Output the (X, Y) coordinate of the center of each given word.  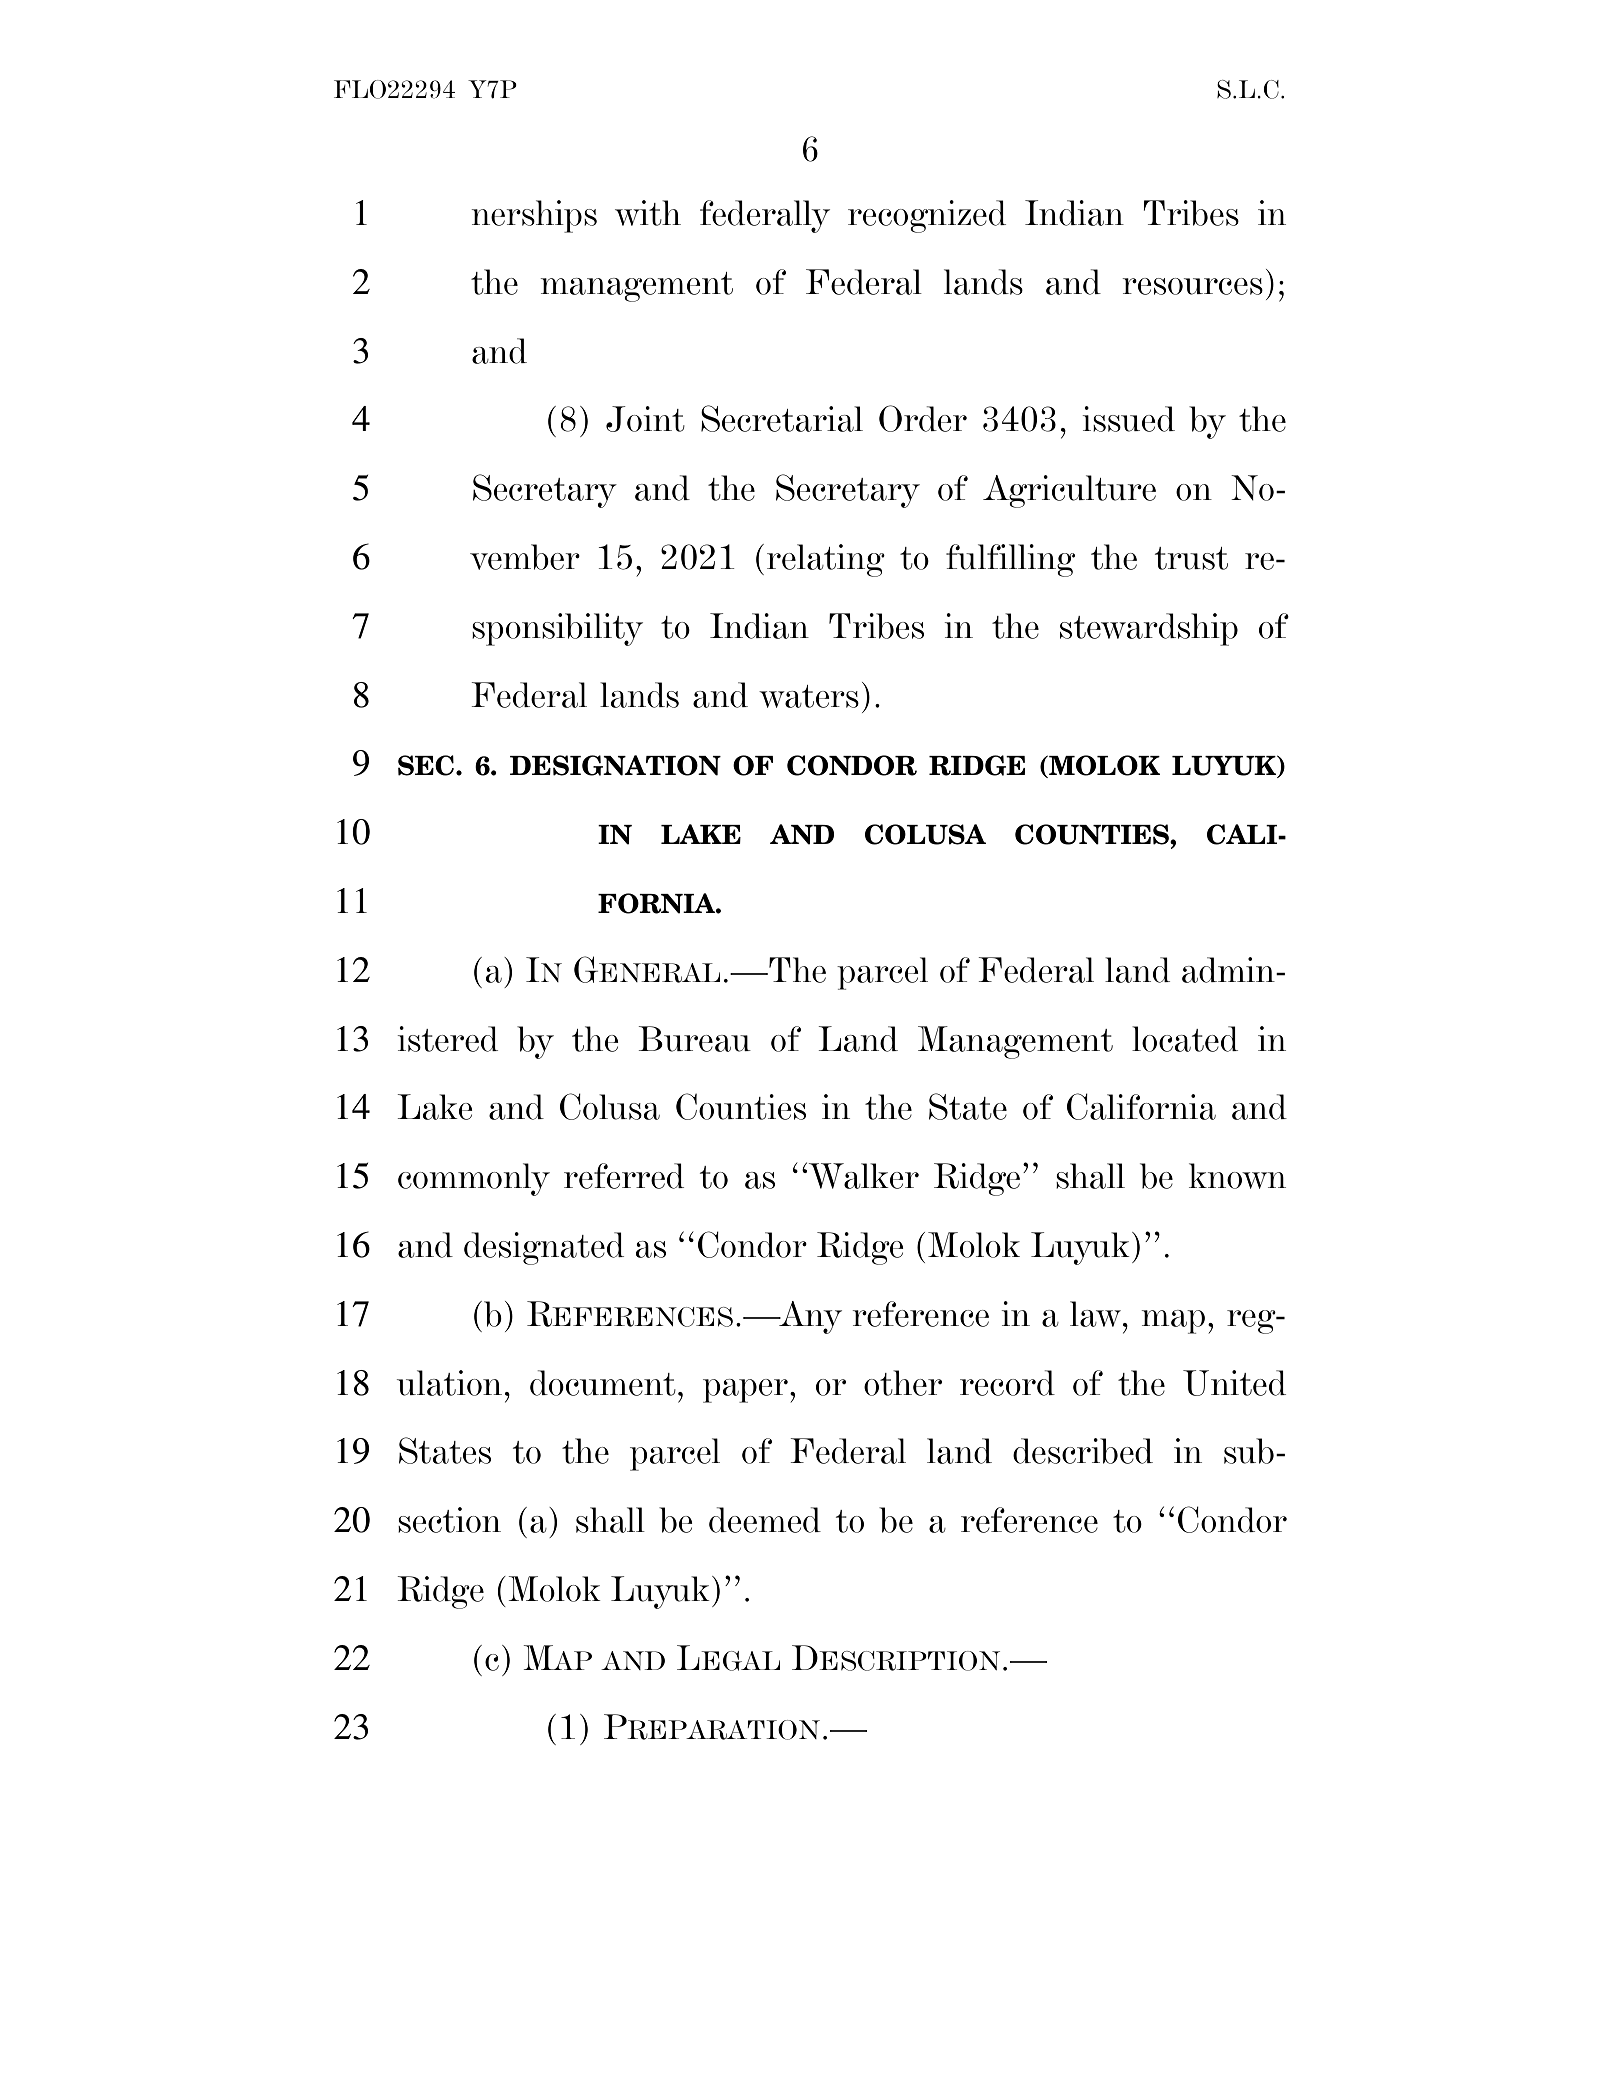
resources (1192, 286)
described (1083, 1451)
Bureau (694, 1039)
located (1185, 1039)
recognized (927, 216)
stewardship (1149, 629)
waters (809, 696)
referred (624, 1176)
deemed (765, 1520)
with (648, 213)
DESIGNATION (615, 765)
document (603, 1383)
